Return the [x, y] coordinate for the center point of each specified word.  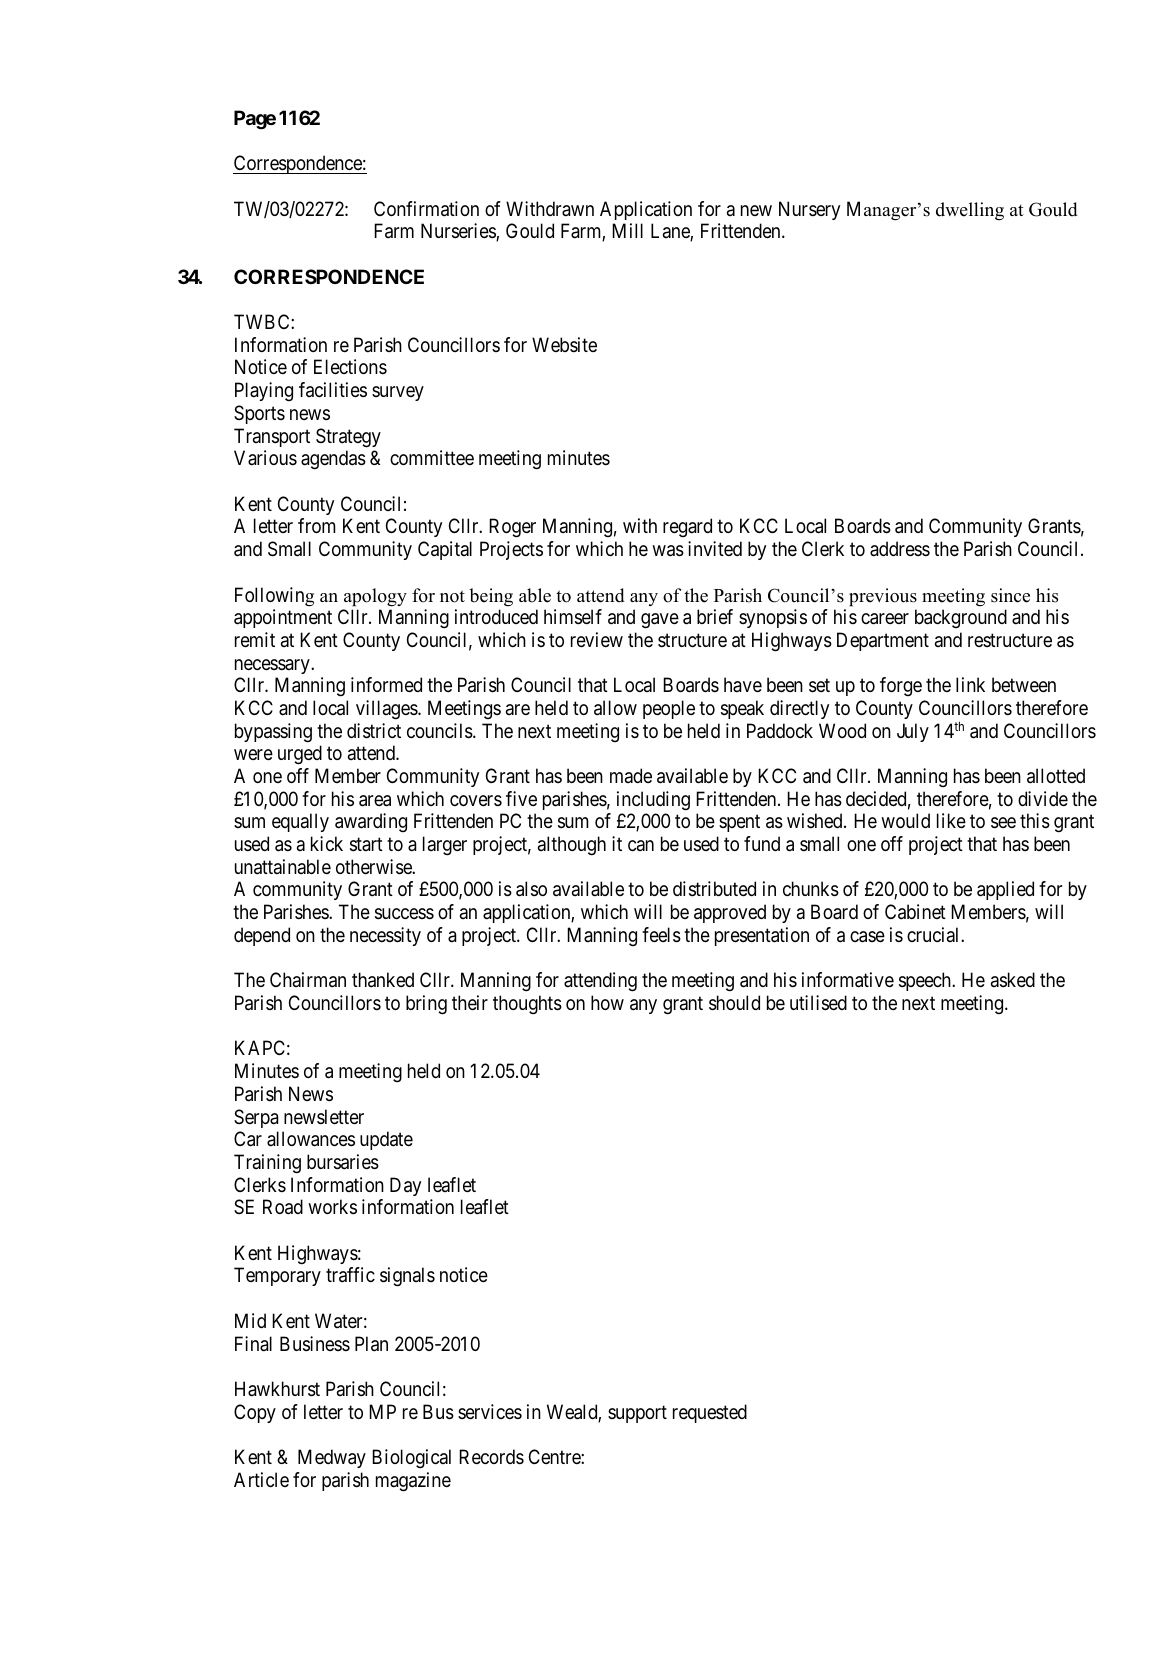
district [374, 731]
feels [661, 935]
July [913, 732]
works [332, 1207]
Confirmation [426, 209]
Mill [627, 230]
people [669, 709]
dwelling [970, 211]
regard [687, 527]
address [900, 549]
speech [926, 981]
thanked [383, 980]
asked [1013, 980]
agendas [333, 460]
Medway [332, 1458]
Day [405, 1186]
